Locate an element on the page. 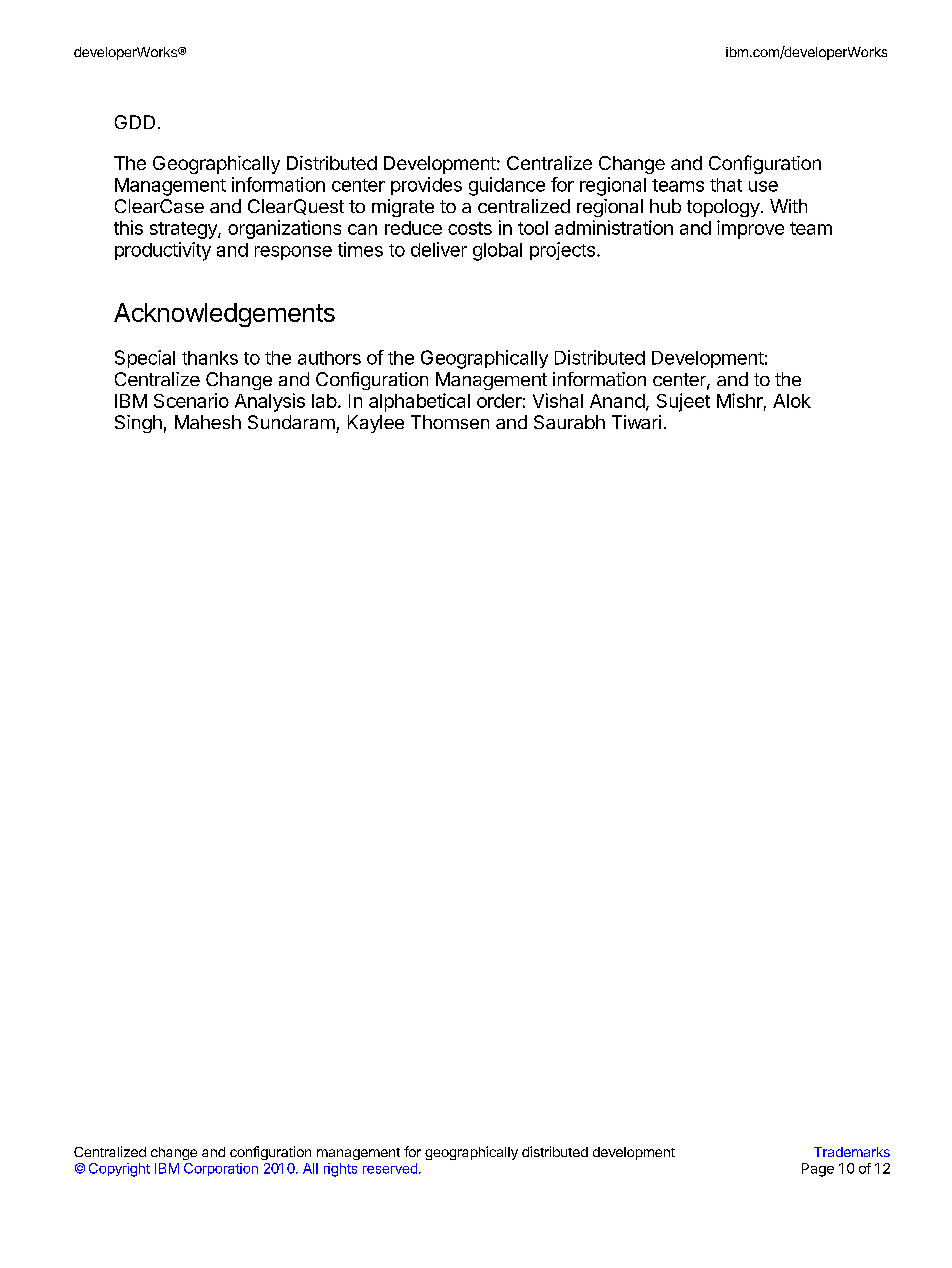 The height and width of the page is (1268, 952). Tiwari is located at coordinates (636, 422).
